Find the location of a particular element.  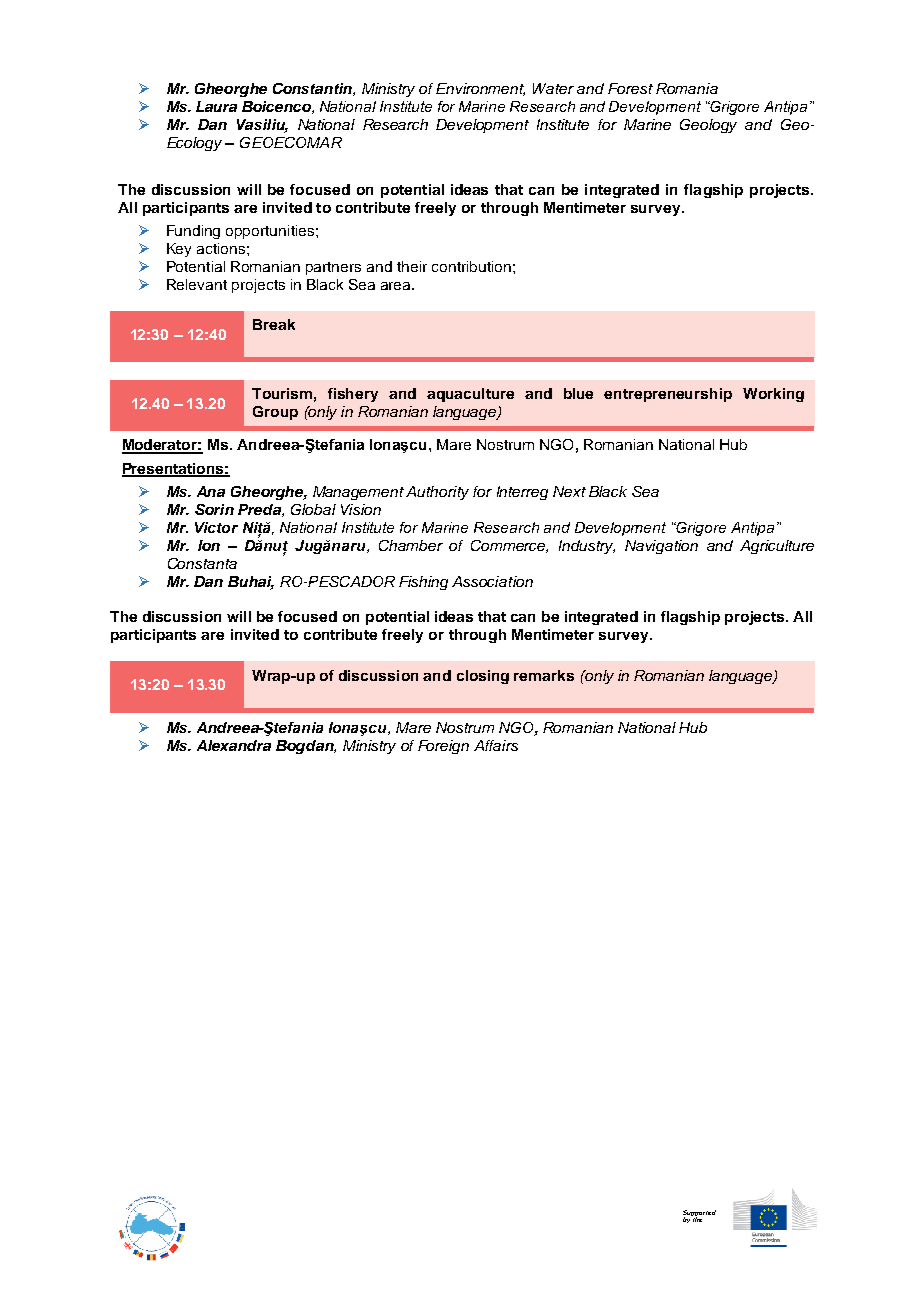

Foreign is located at coordinates (443, 747).
